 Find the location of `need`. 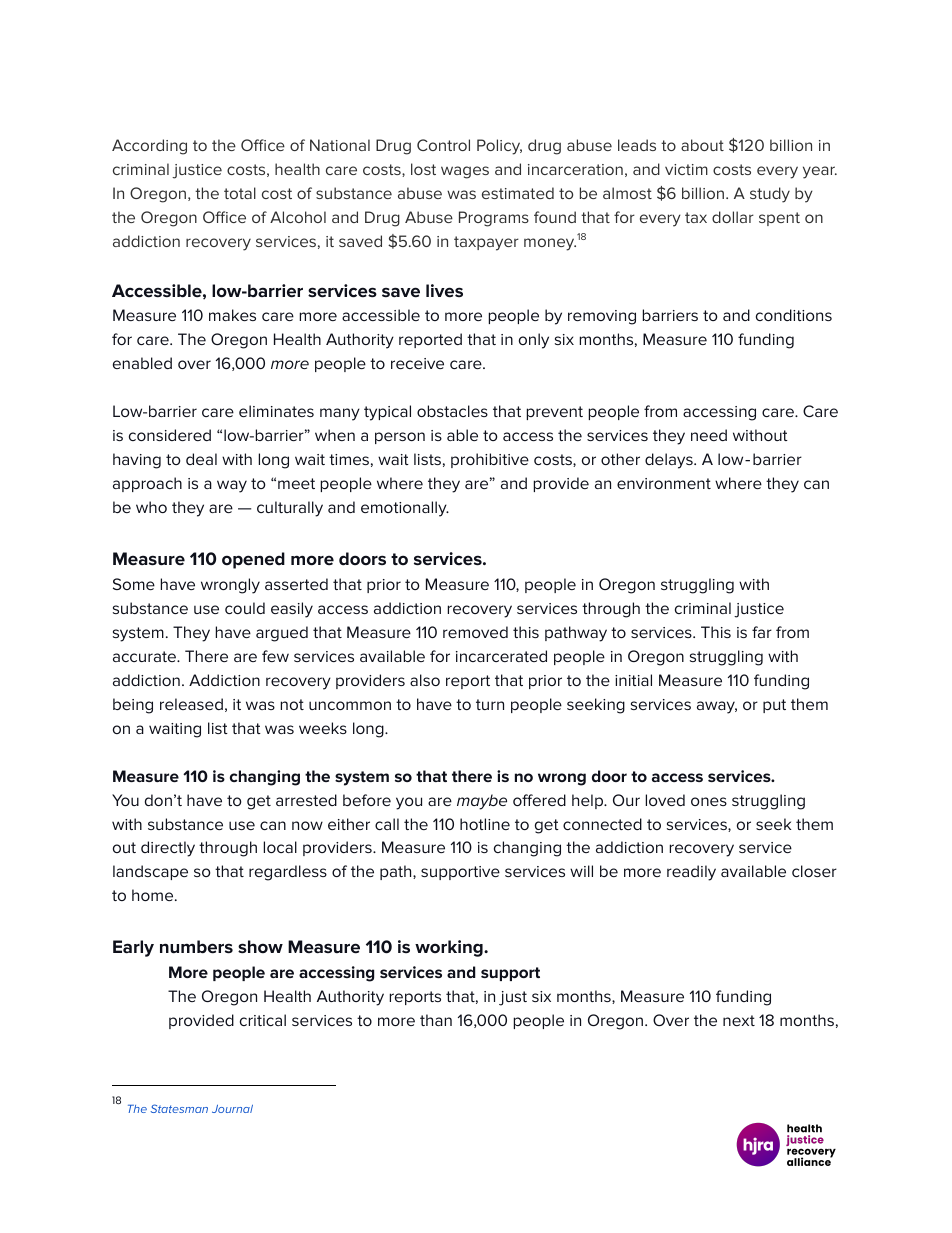

need is located at coordinates (709, 435).
